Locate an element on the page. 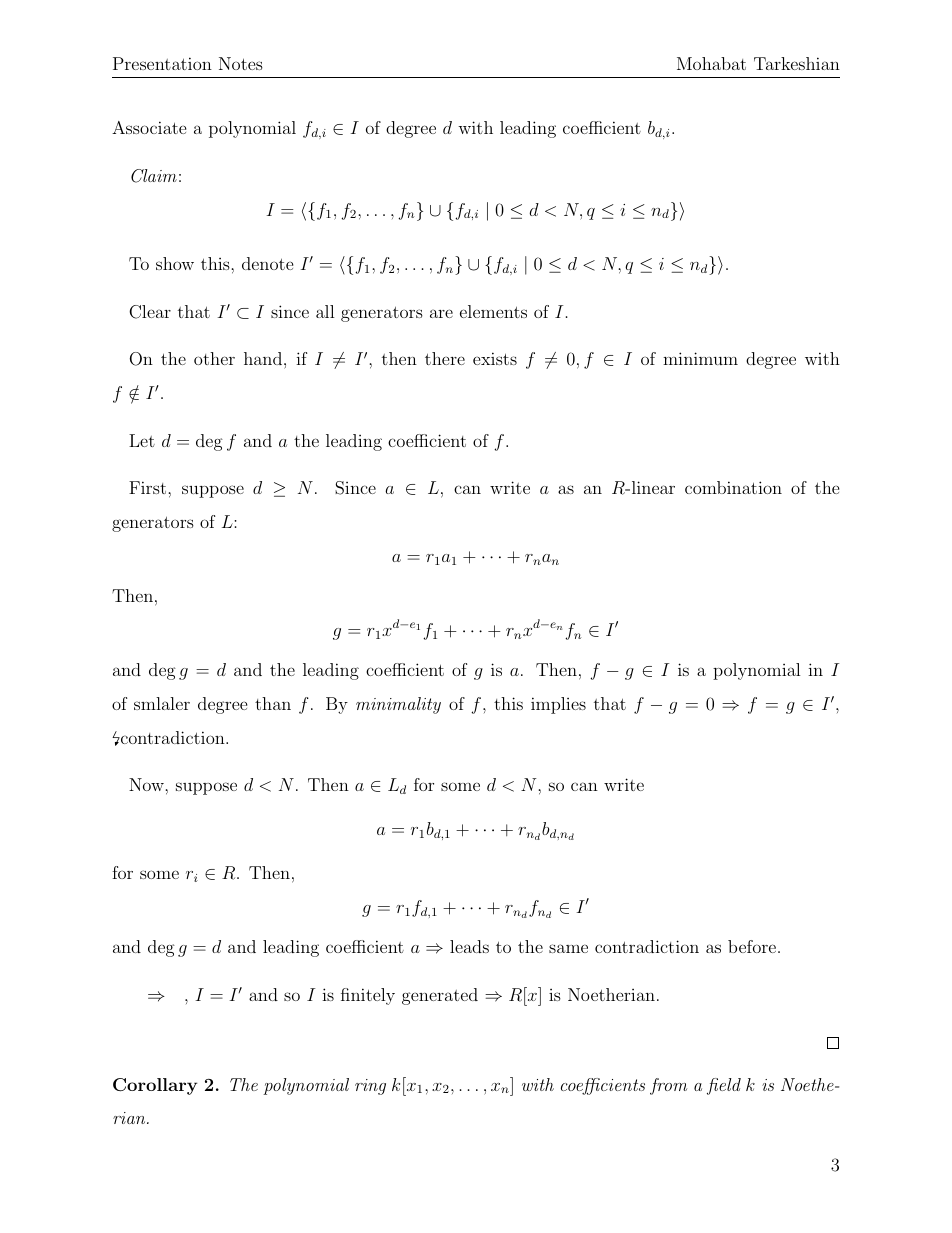 The width and height of the page is (952, 1233). combination is located at coordinates (733, 487).
